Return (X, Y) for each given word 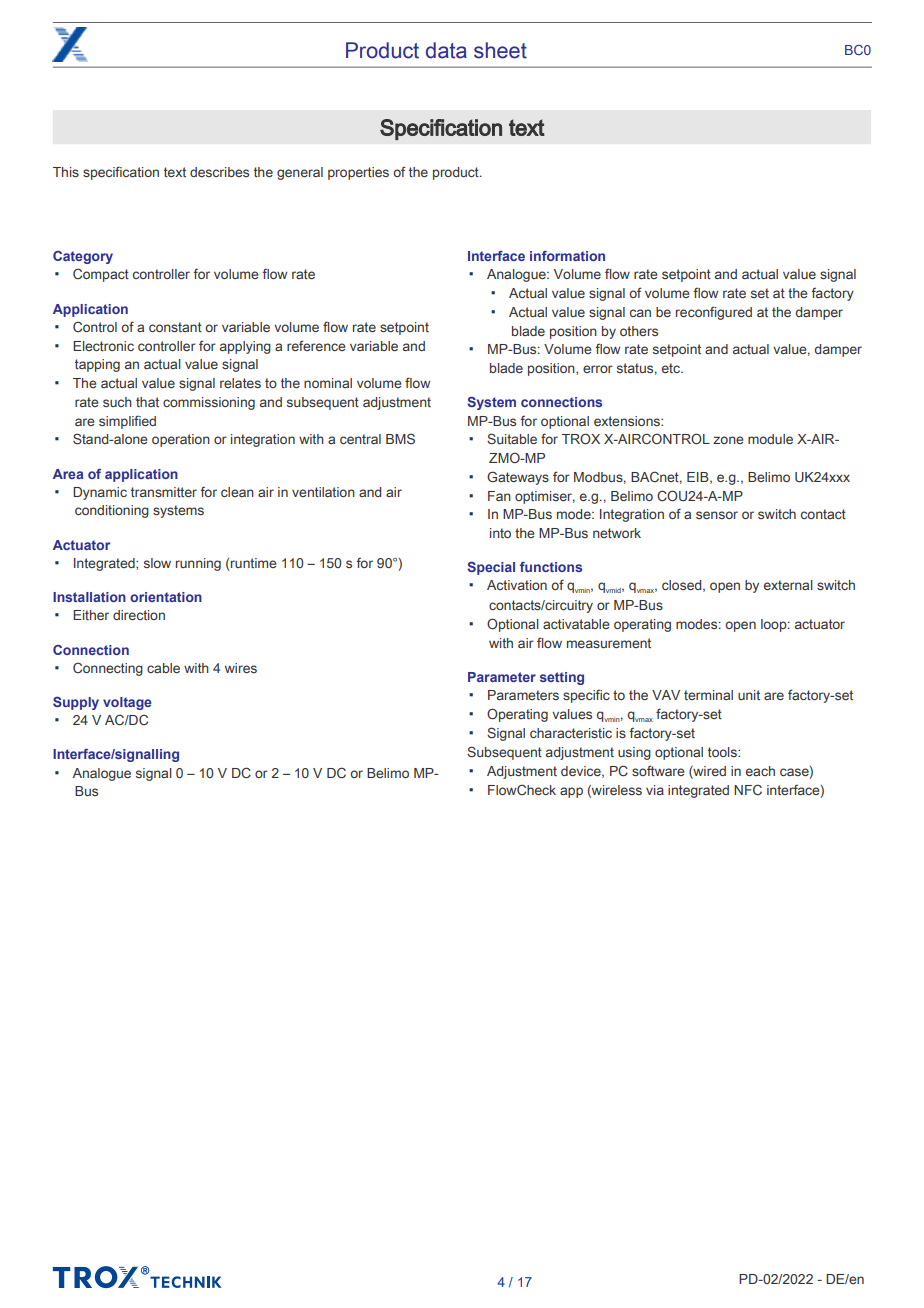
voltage (127, 703)
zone (728, 440)
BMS (400, 438)
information (567, 256)
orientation (166, 597)
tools (723, 752)
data (446, 50)
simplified (127, 422)
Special (491, 568)
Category (83, 257)
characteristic (571, 733)
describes (219, 172)
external (788, 585)
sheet (500, 50)
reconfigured (714, 313)
